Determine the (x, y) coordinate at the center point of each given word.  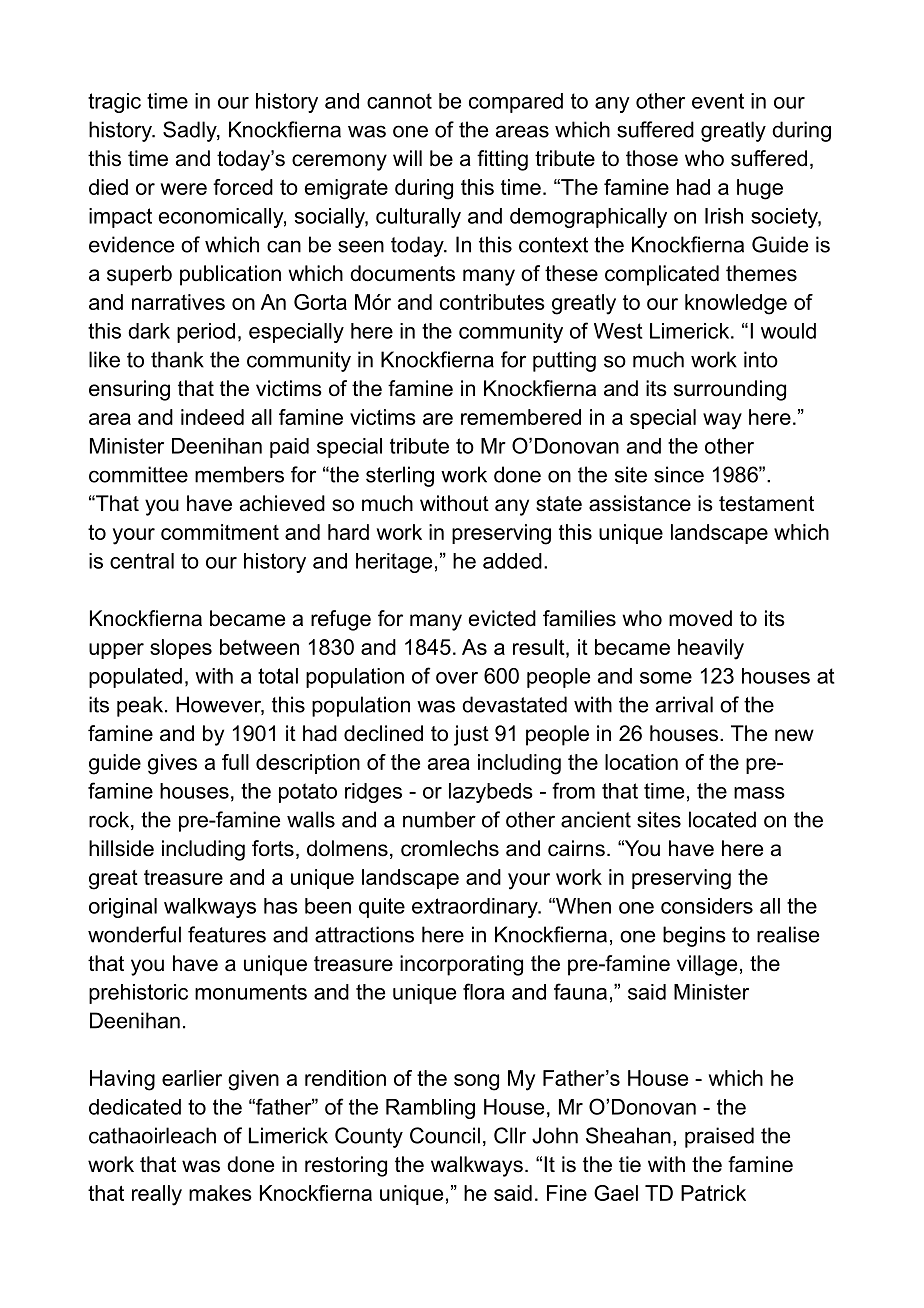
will (407, 158)
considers (707, 906)
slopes (181, 649)
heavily (711, 649)
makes (220, 1193)
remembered (521, 417)
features (227, 934)
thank (177, 359)
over (457, 678)
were (184, 189)
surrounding (730, 390)
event (718, 101)
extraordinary (476, 908)
